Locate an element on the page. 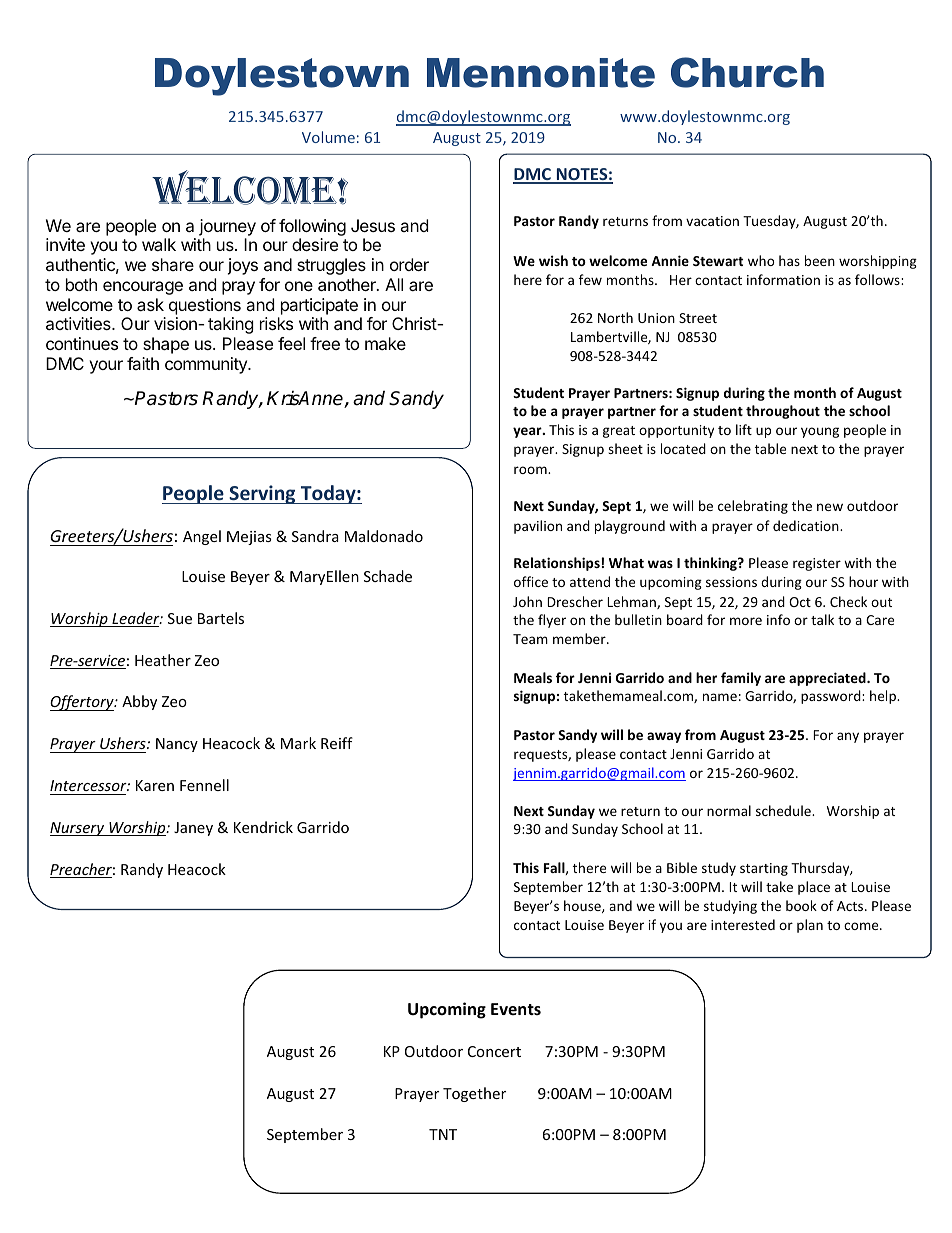 Image resolution: width=952 pixels, height=1233 pixels. John is located at coordinates (527, 601).
